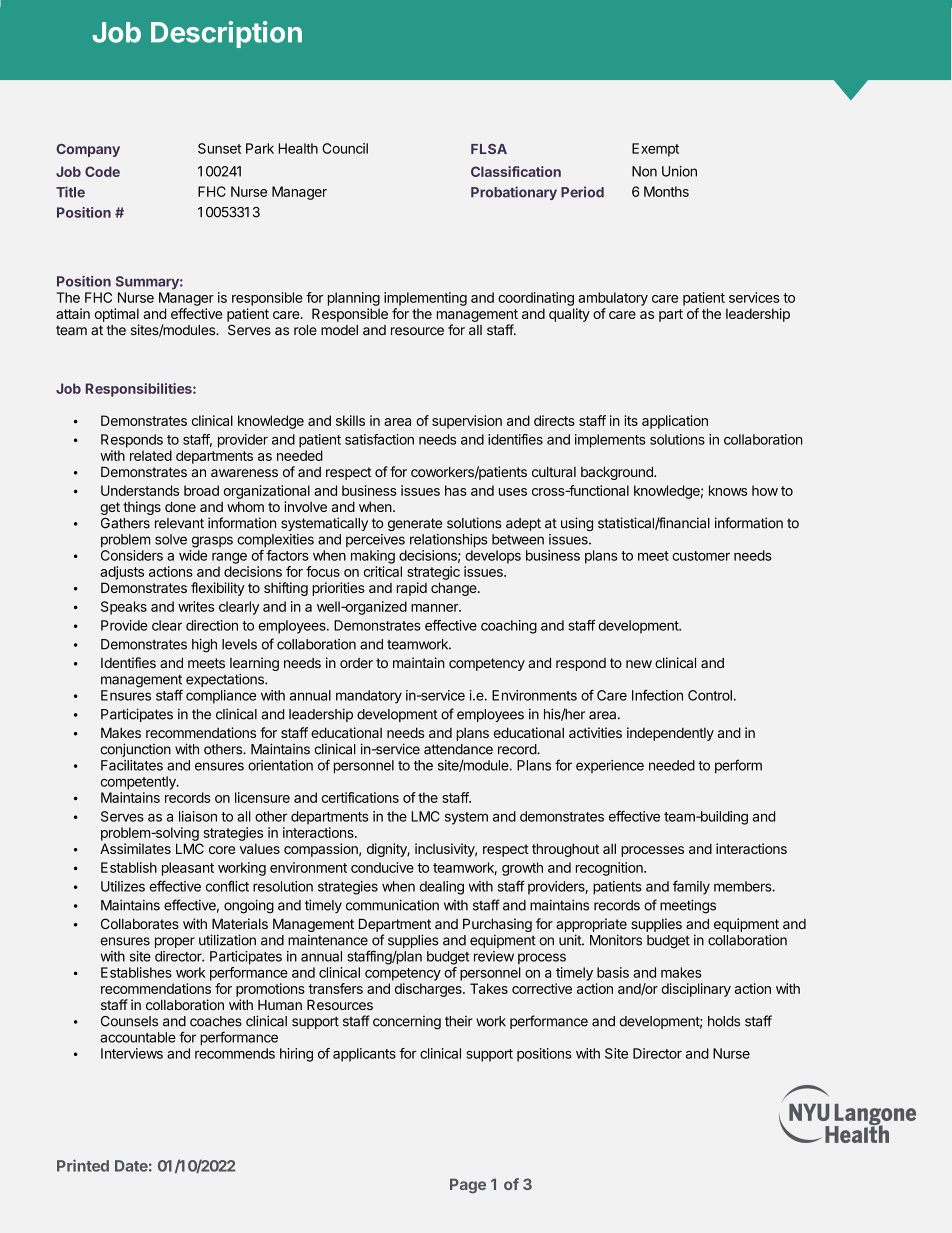 The height and width of the screenshot is (1233, 952). Describe the element at coordinates (117, 315) in the screenshot. I see `optimal` at that location.
